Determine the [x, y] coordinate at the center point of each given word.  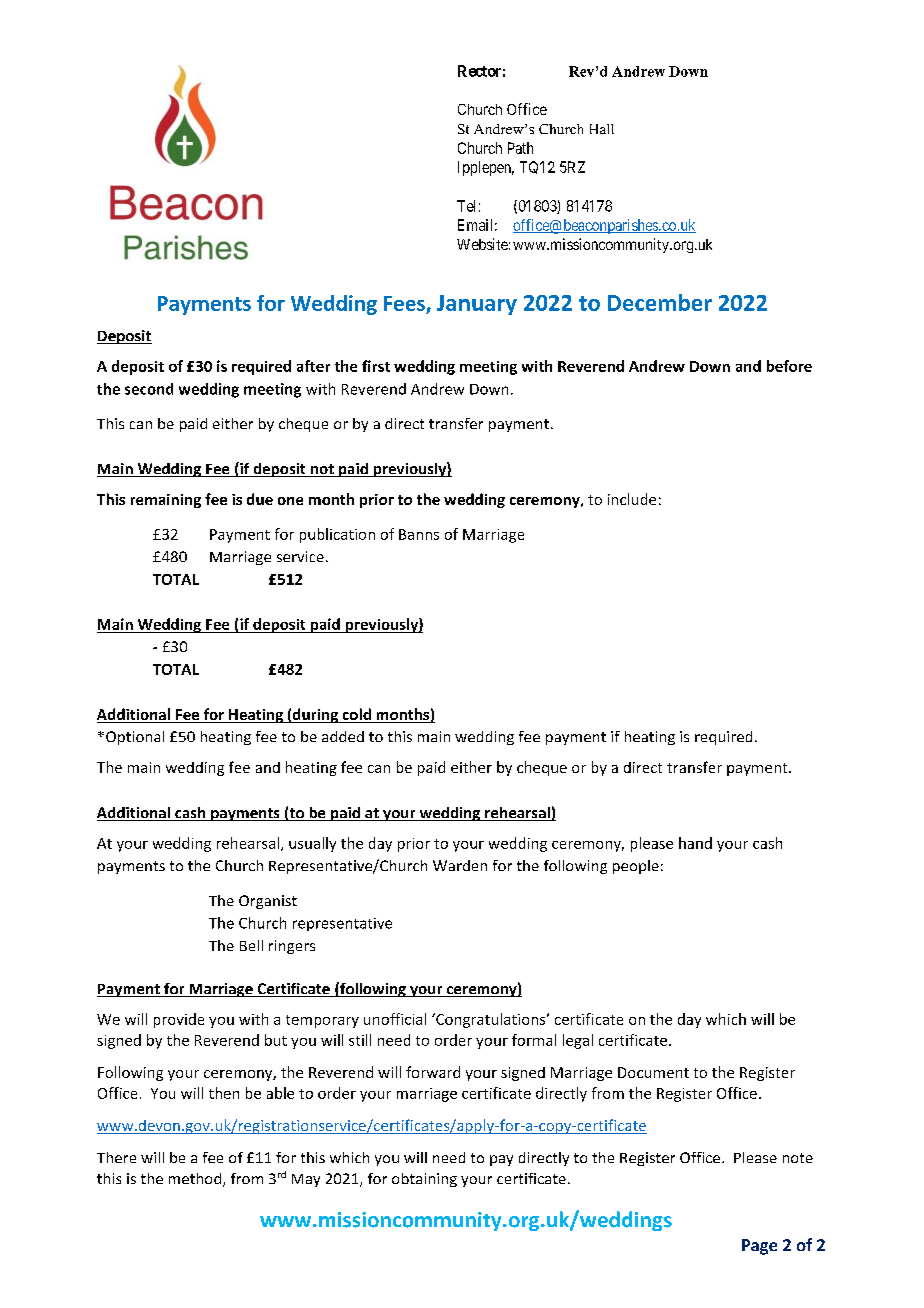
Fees [404, 303]
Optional [135, 738]
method [196, 1180]
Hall [602, 129]
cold [356, 715]
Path [520, 148]
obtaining [424, 1180]
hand [695, 843]
